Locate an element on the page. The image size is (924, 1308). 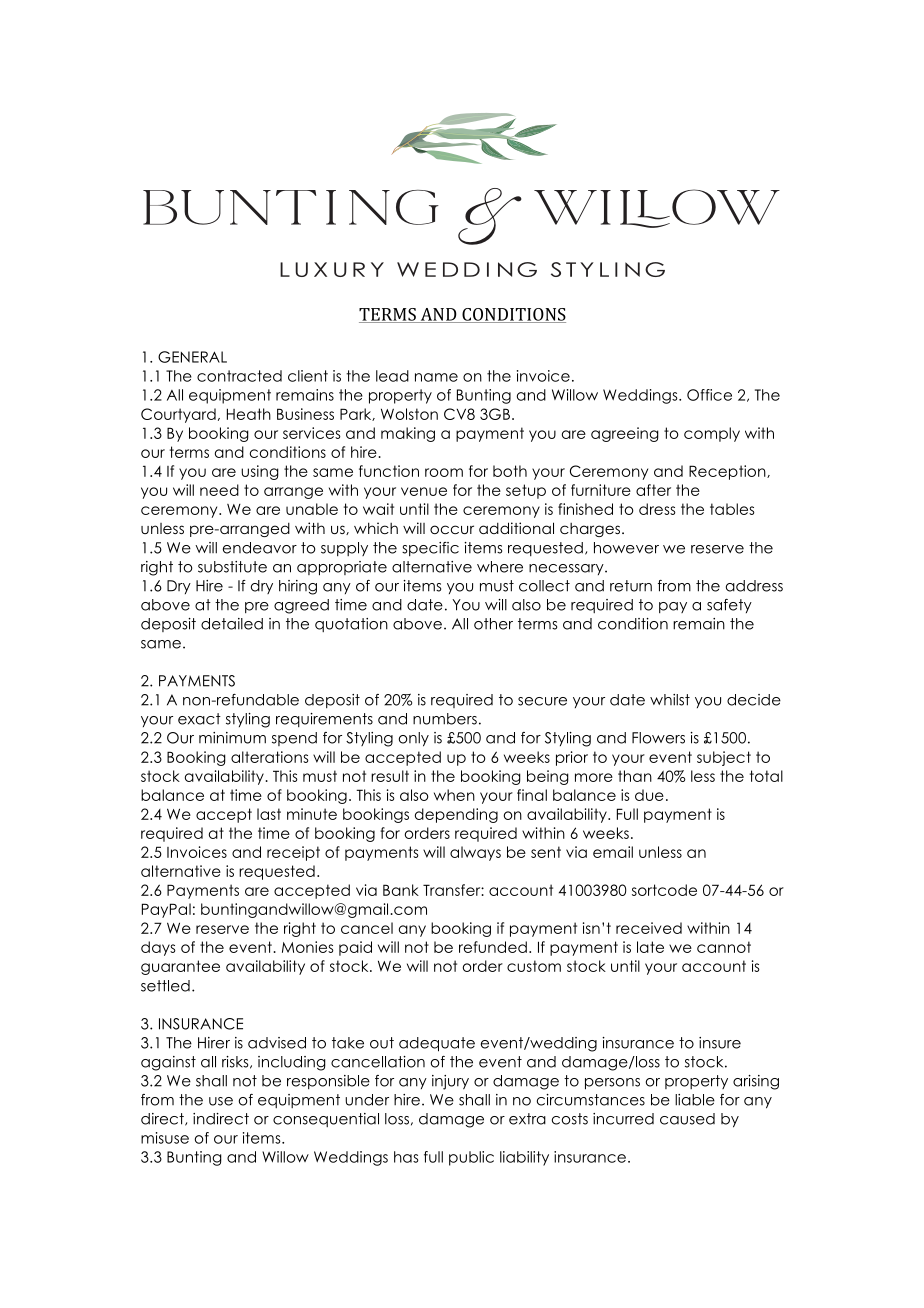
subject is located at coordinates (724, 758).
